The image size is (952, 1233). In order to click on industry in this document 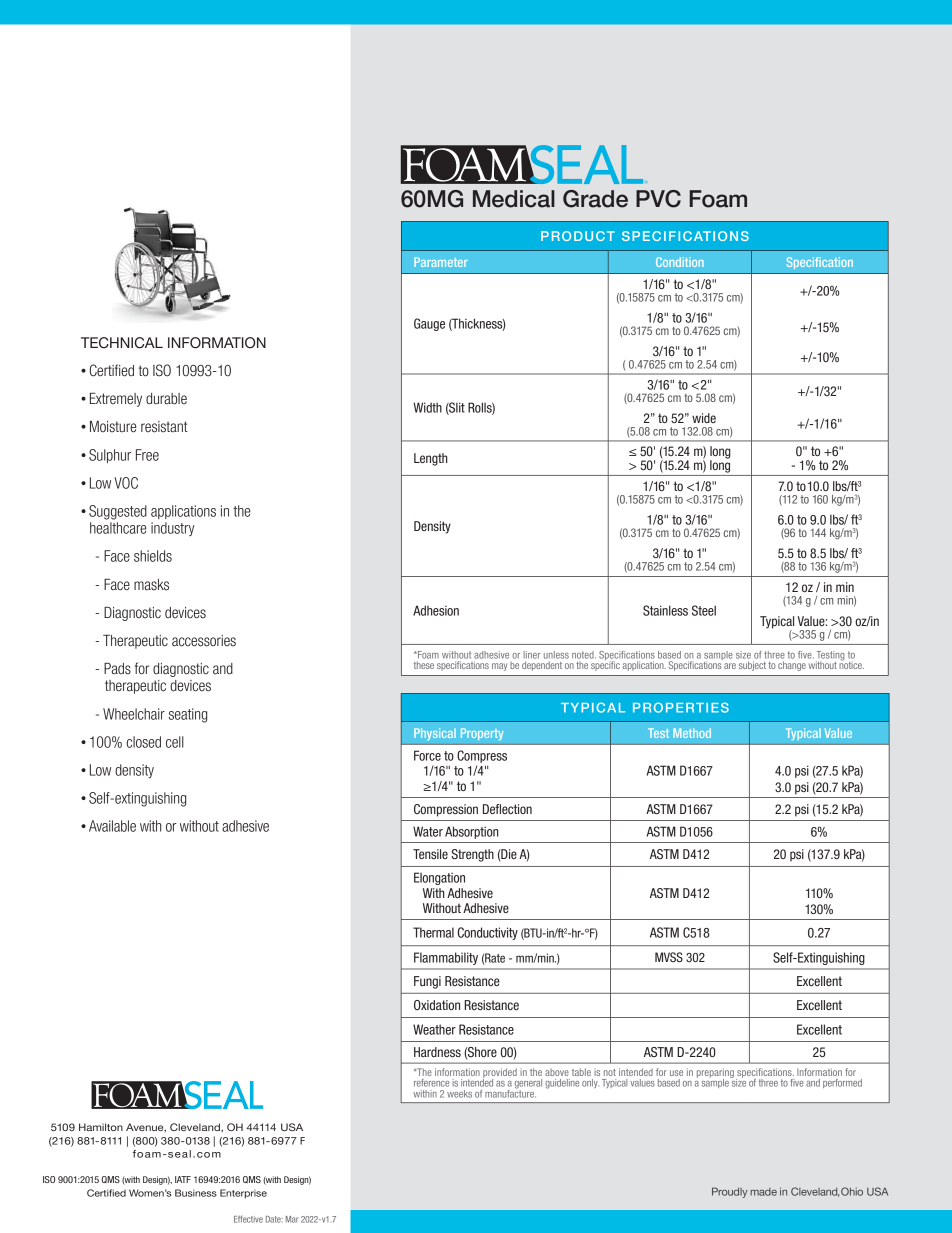, I will do `click(172, 529)`.
